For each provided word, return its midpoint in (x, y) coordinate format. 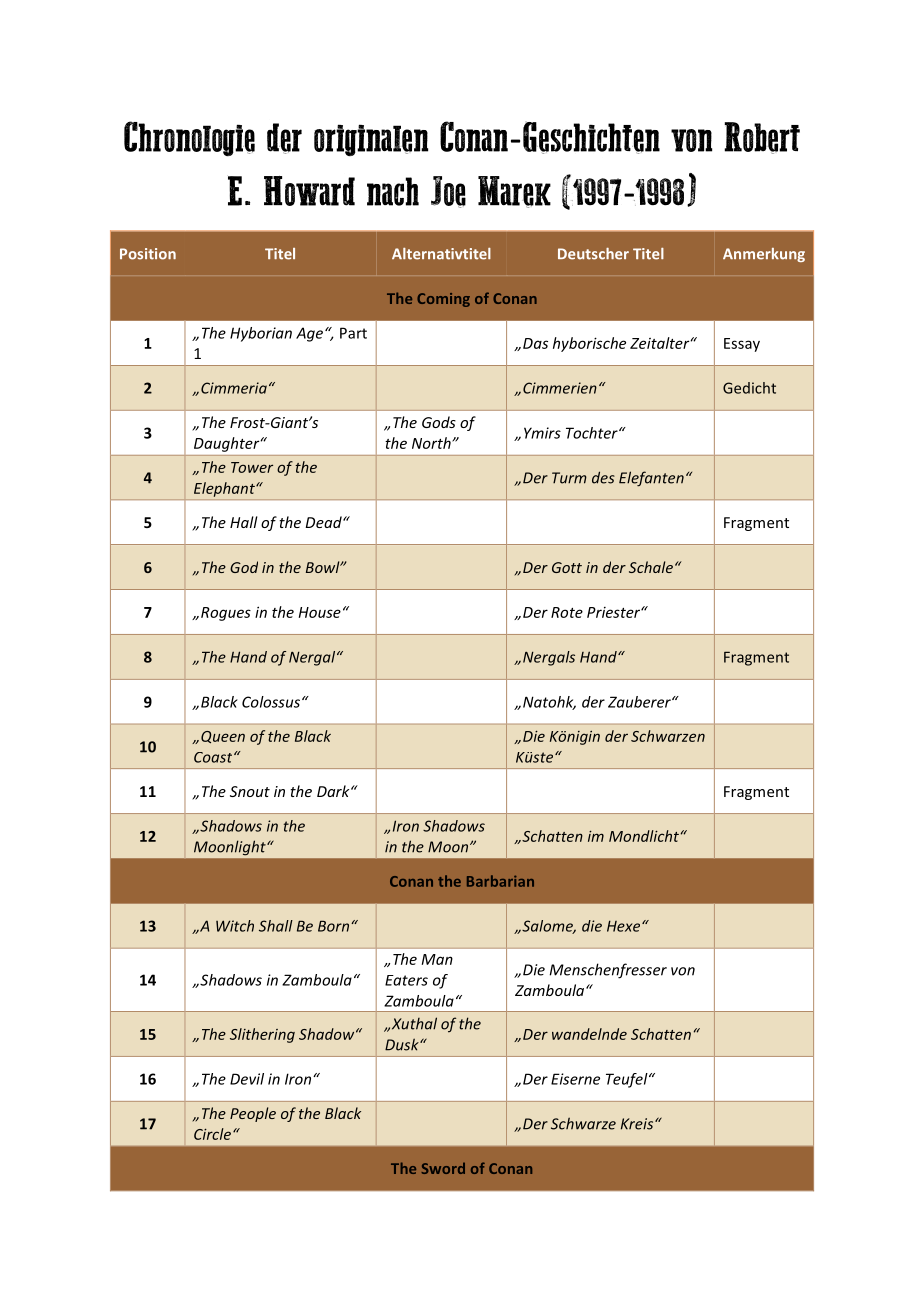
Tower (252, 467)
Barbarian (500, 881)
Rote (567, 612)
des (603, 477)
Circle (212, 1134)
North (432, 443)
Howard (309, 191)
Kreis (638, 1124)
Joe (448, 192)
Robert (762, 138)
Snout (250, 791)
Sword (443, 1168)
